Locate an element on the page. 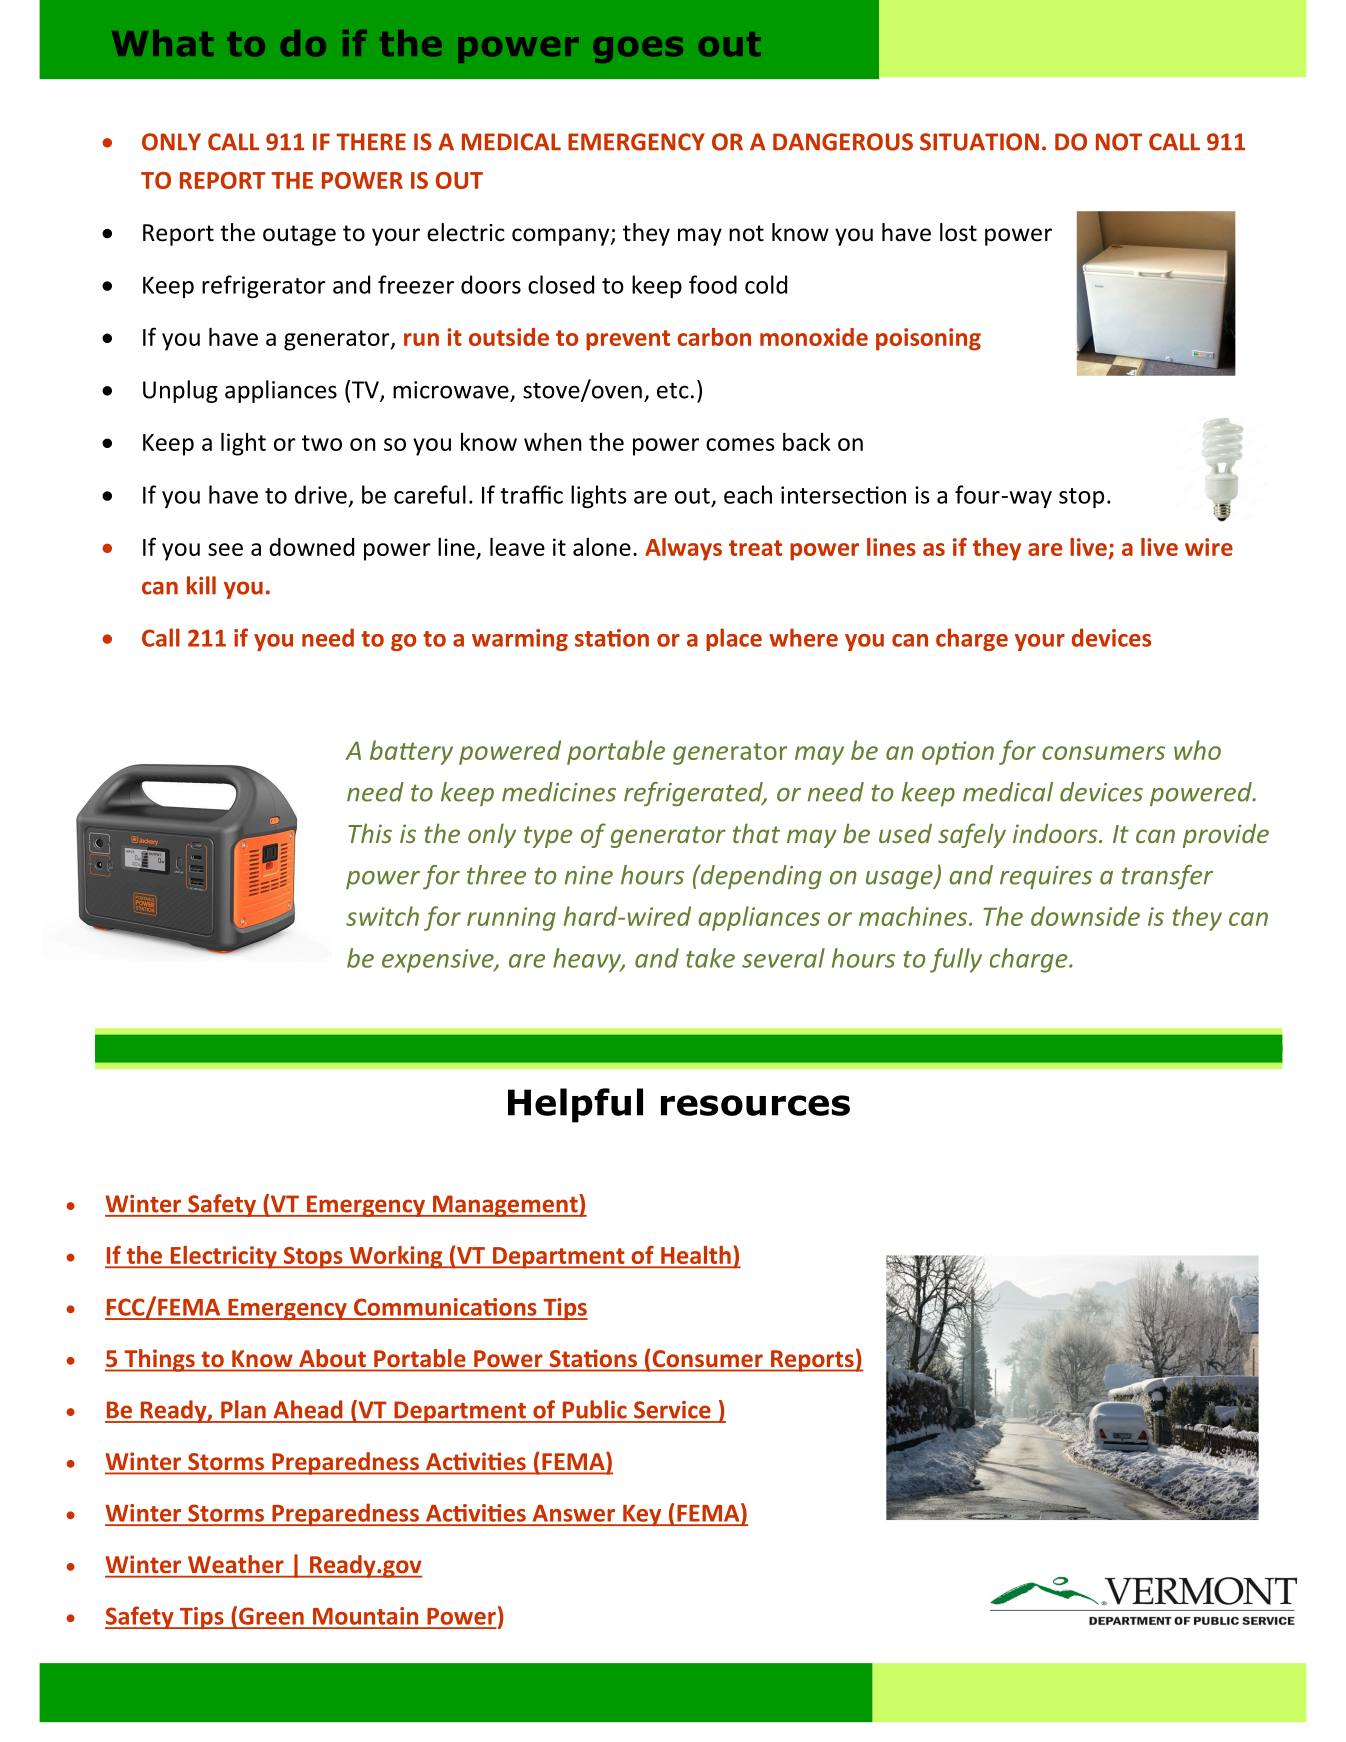  SITUATION is located at coordinates (979, 142).
